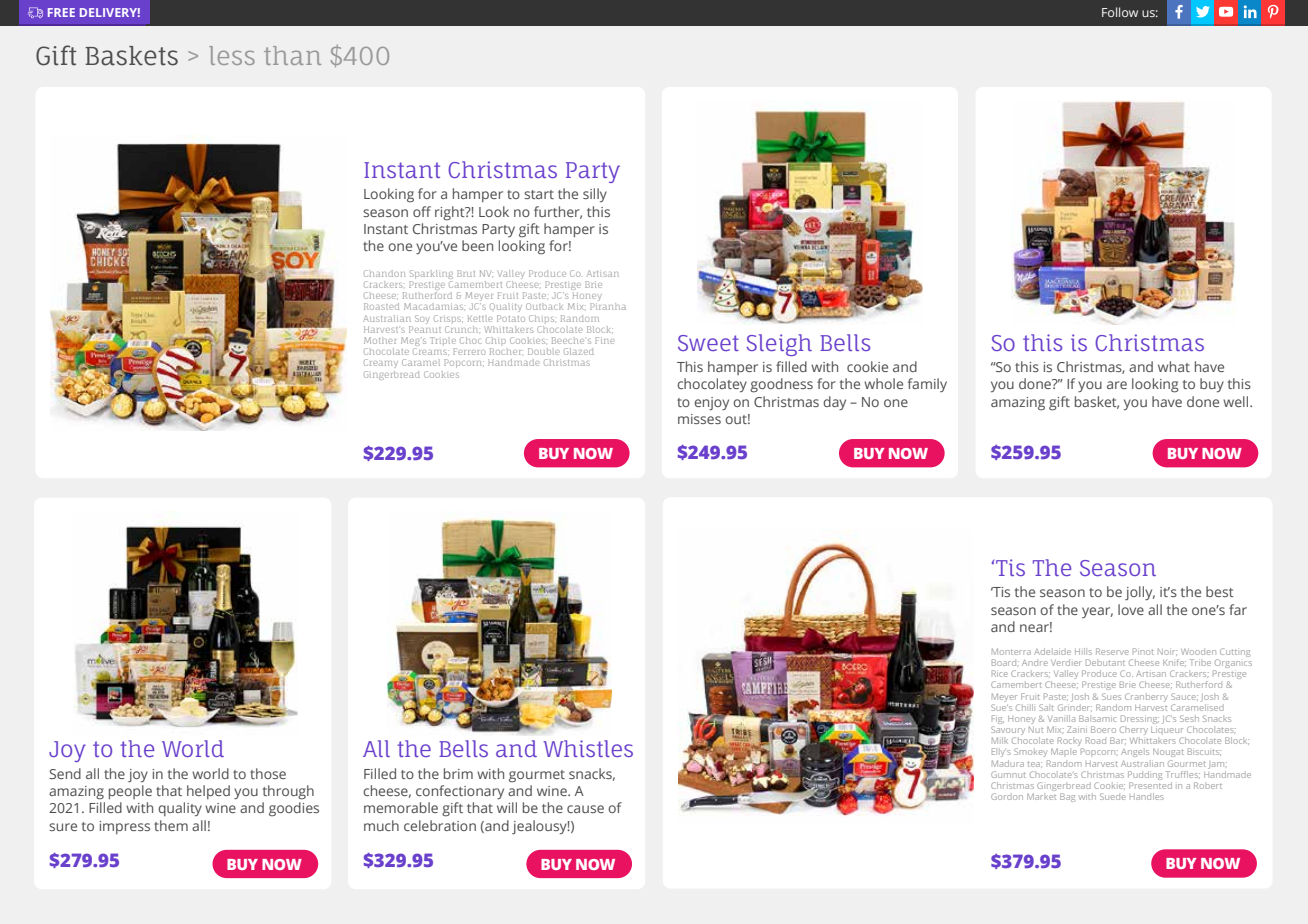 The width and height of the page is (1308, 924). Describe the element at coordinates (699, 419) in the page. I see `misses` at that location.
